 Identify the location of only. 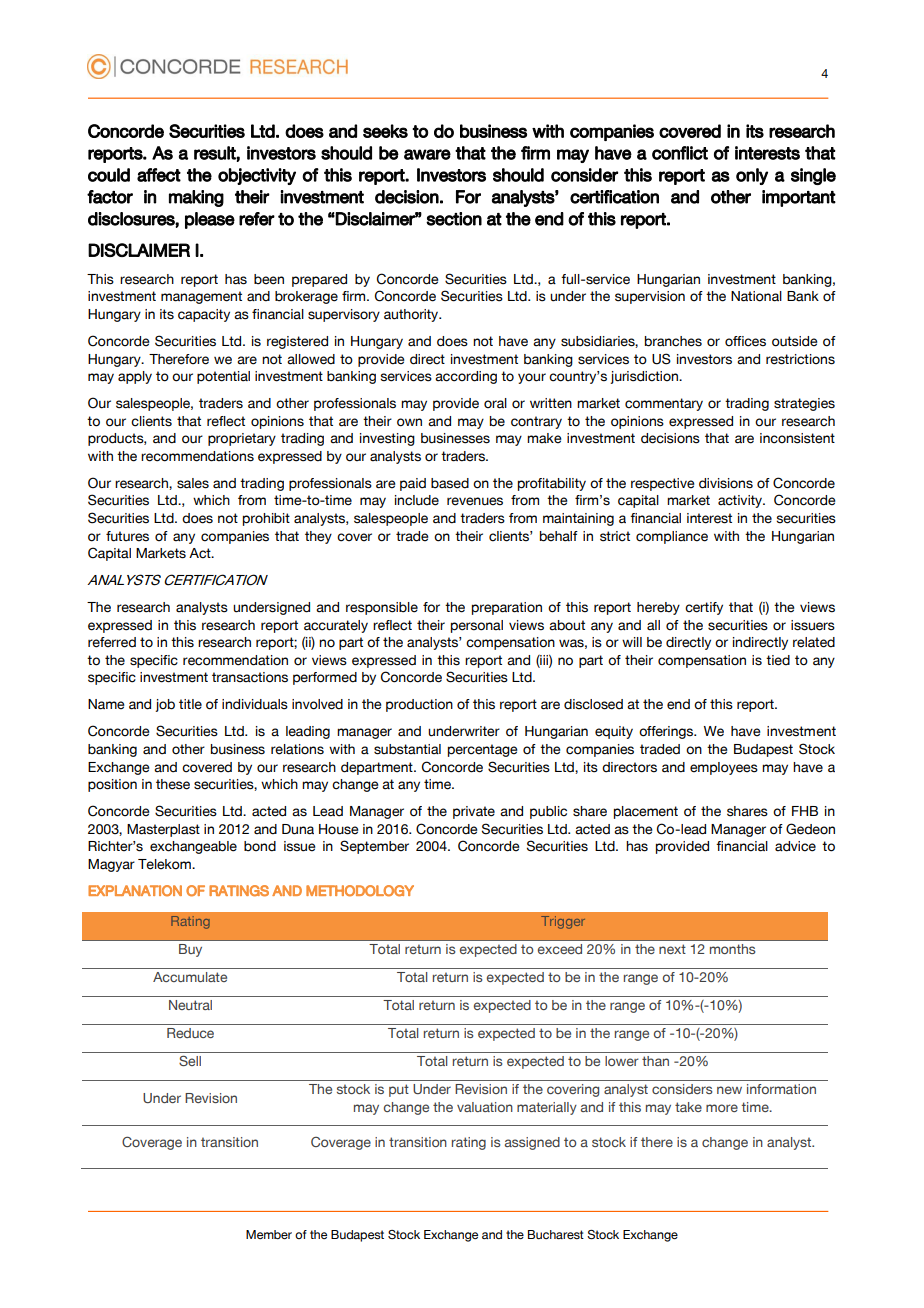
(752, 176).
